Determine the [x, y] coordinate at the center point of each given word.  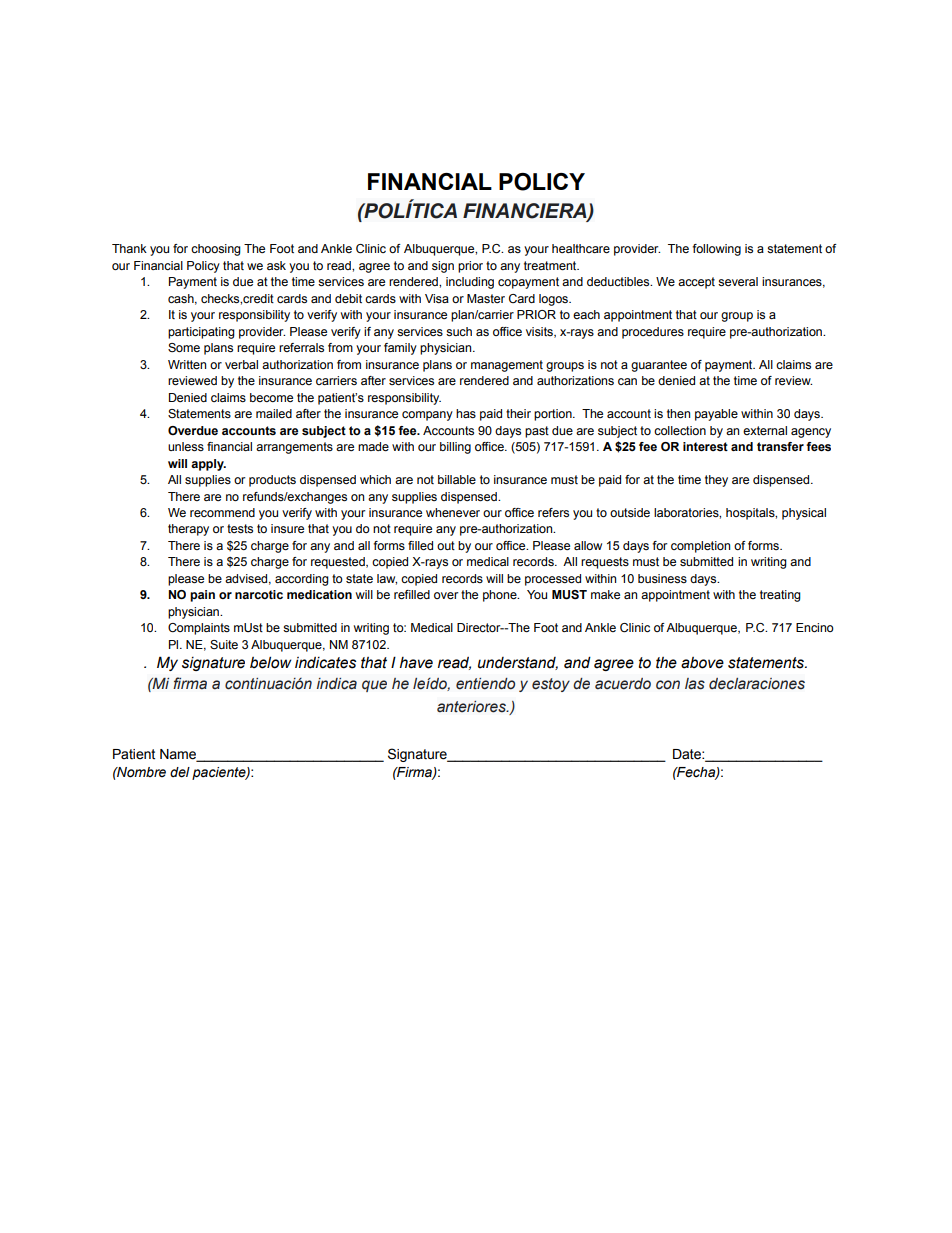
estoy [551, 685]
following [717, 250]
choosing [216, 250]
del [180, 772]
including [470, 283]
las [695, 684]
